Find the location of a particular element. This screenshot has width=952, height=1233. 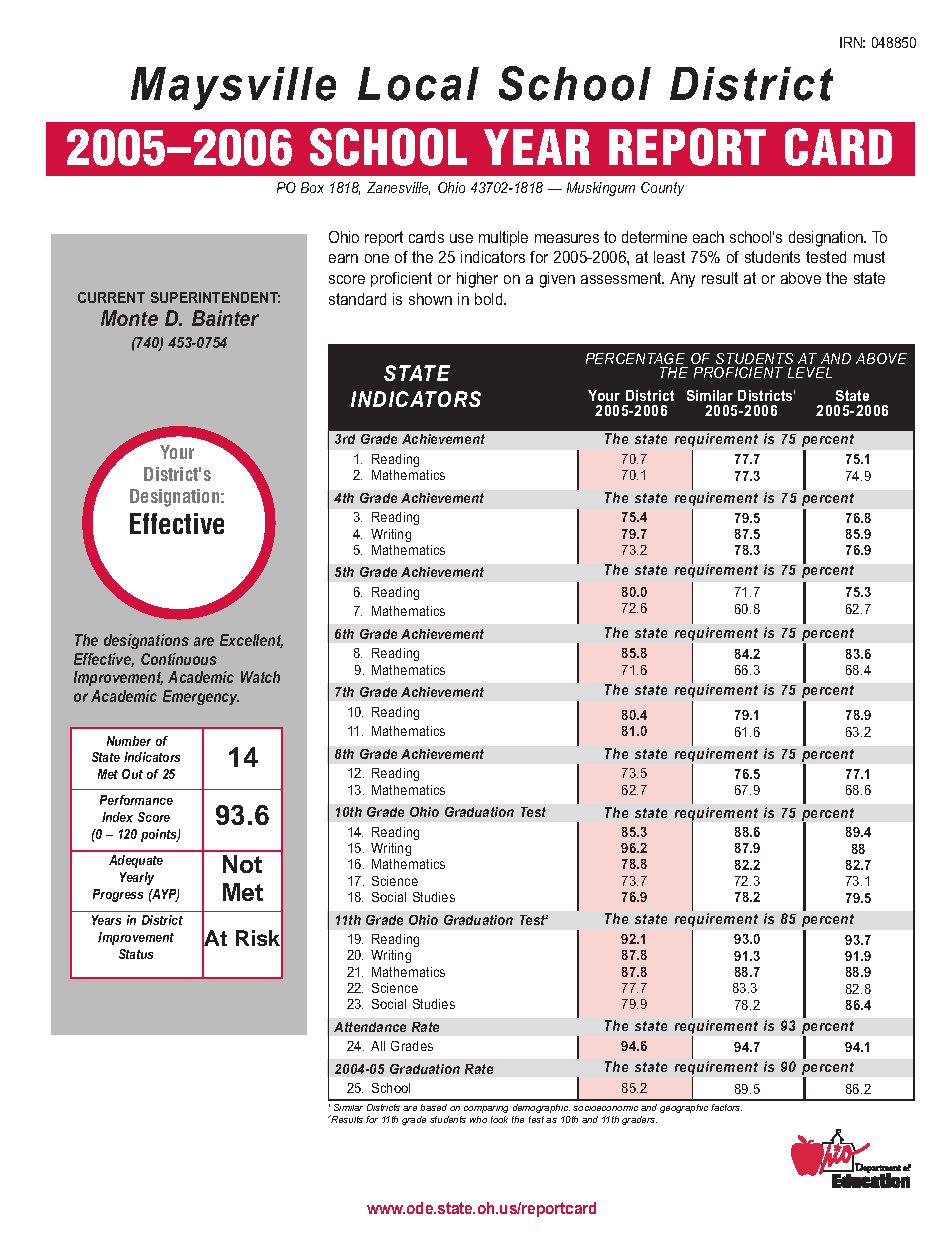

Box is located at coordinates (312, 187).
